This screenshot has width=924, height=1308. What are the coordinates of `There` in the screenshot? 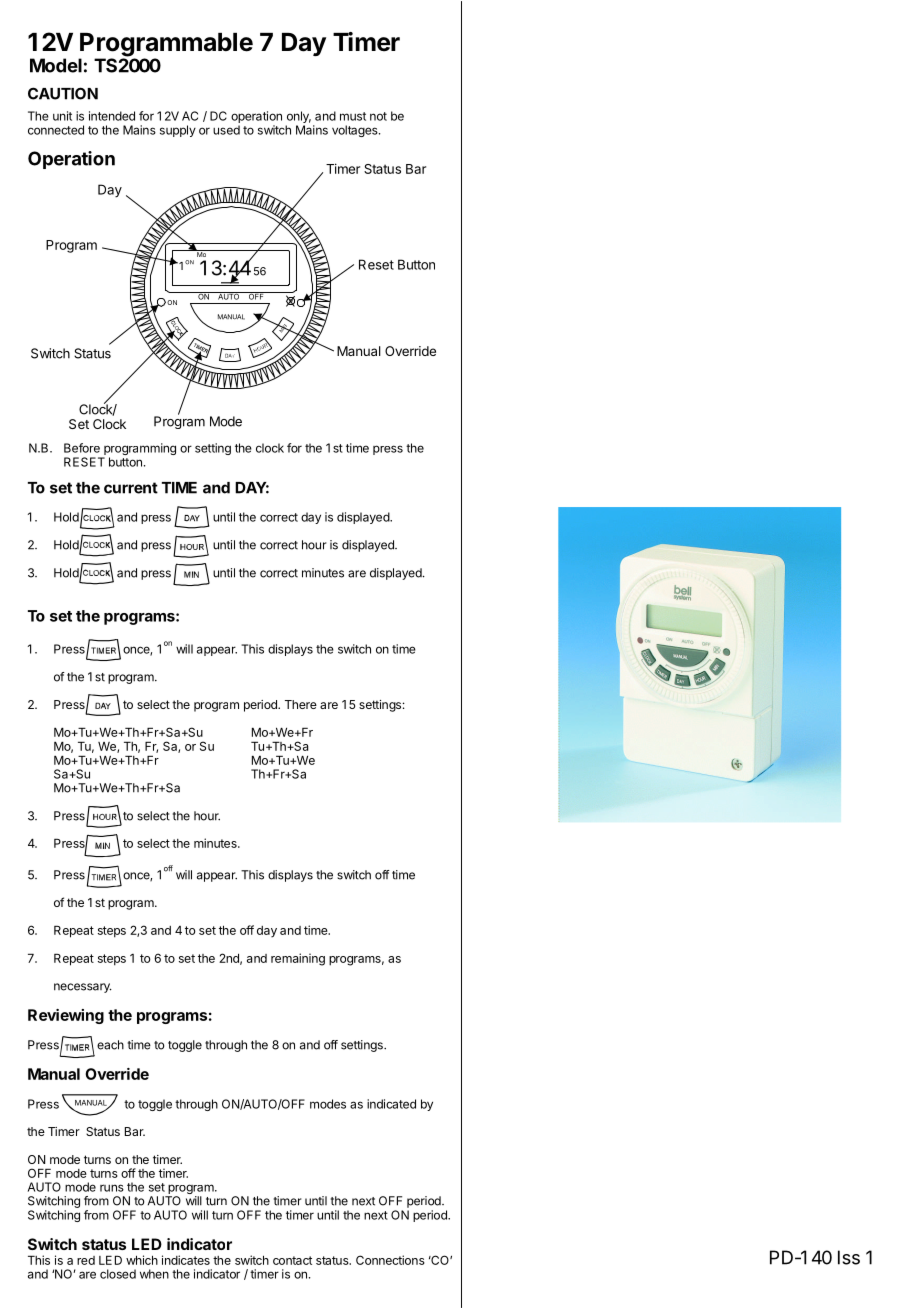 It's located at (301, 704).
